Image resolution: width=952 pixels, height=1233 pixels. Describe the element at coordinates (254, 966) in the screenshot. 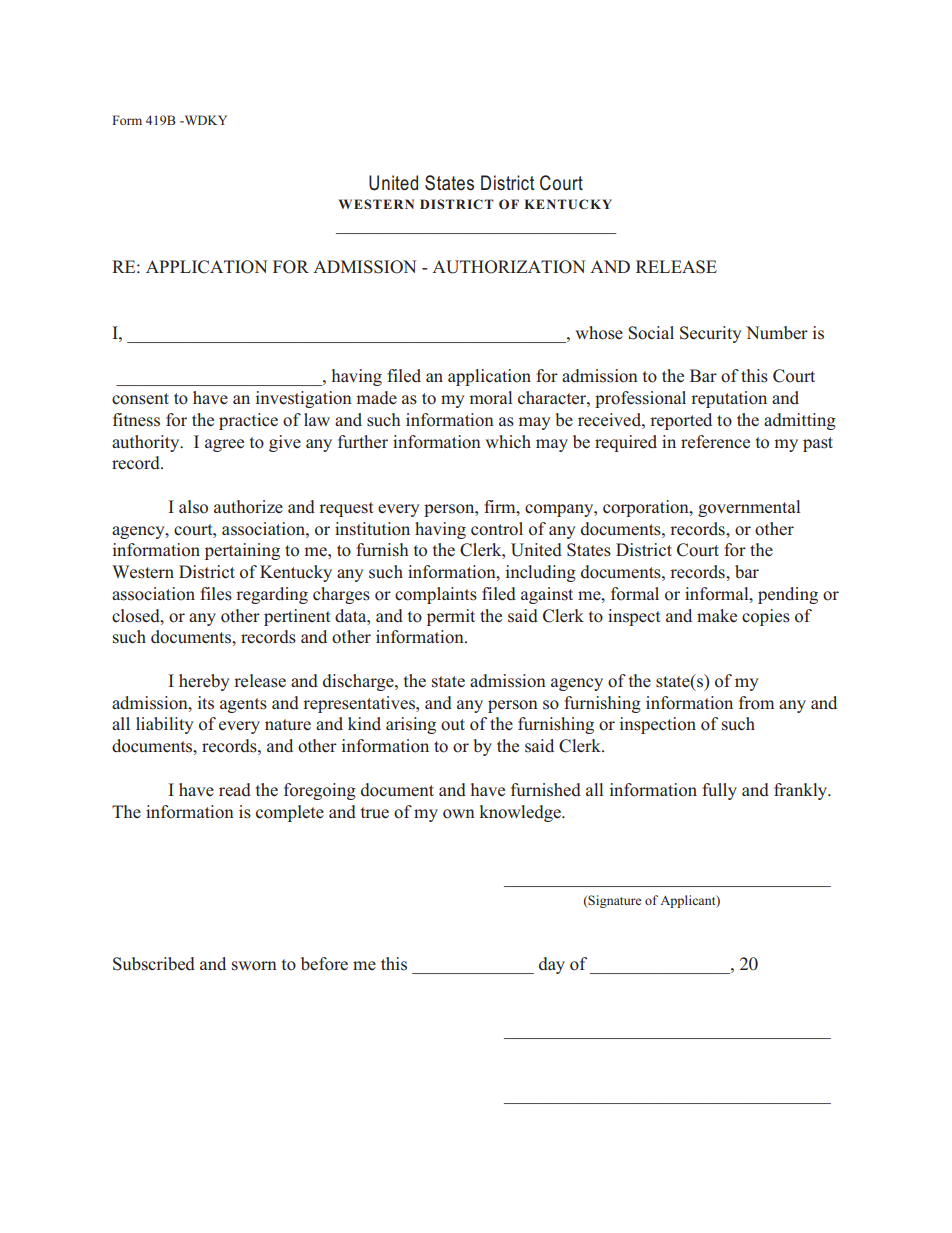

I see `sworn` at that location.
